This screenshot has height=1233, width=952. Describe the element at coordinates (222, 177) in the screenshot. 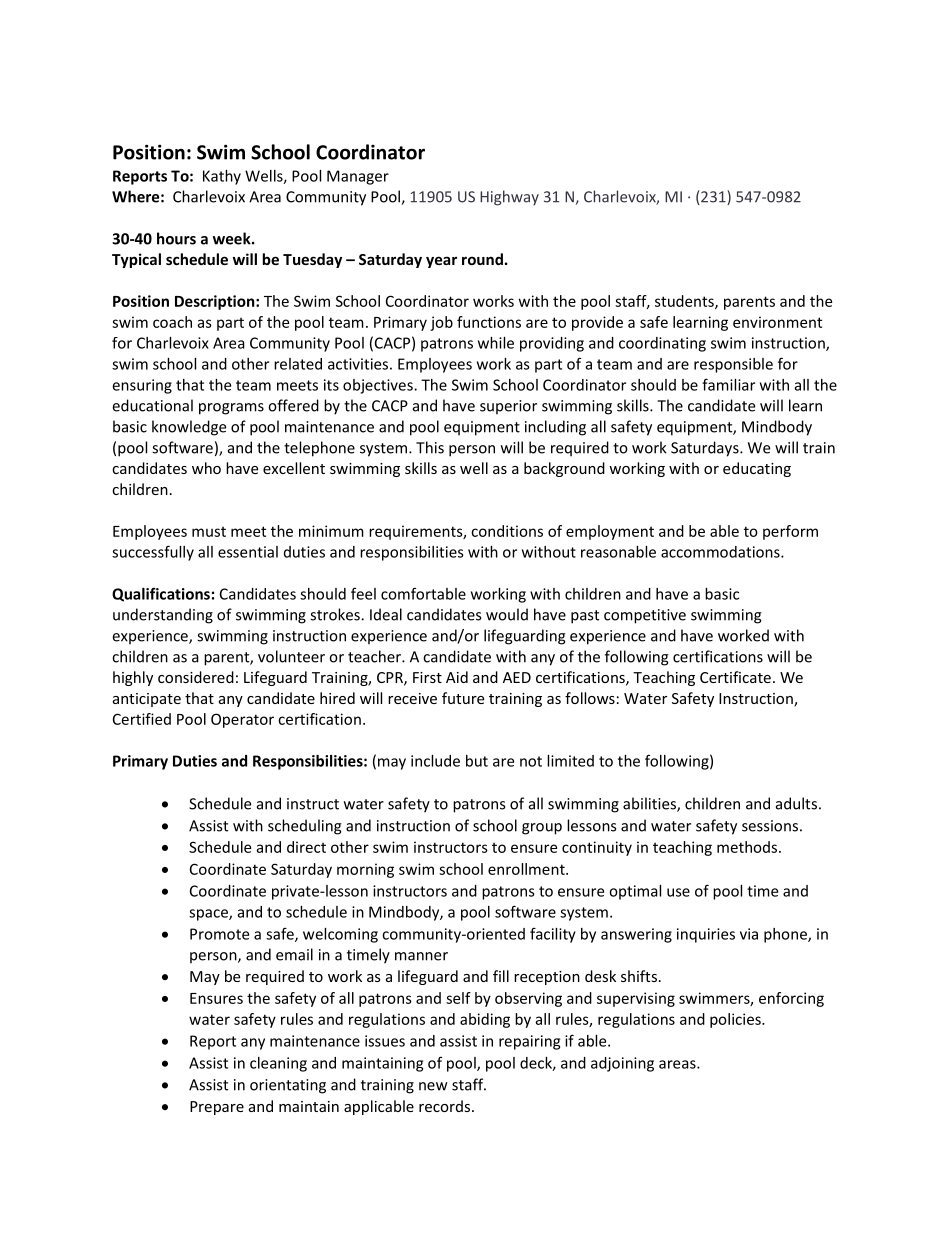

I see `Kathy` at that location.
